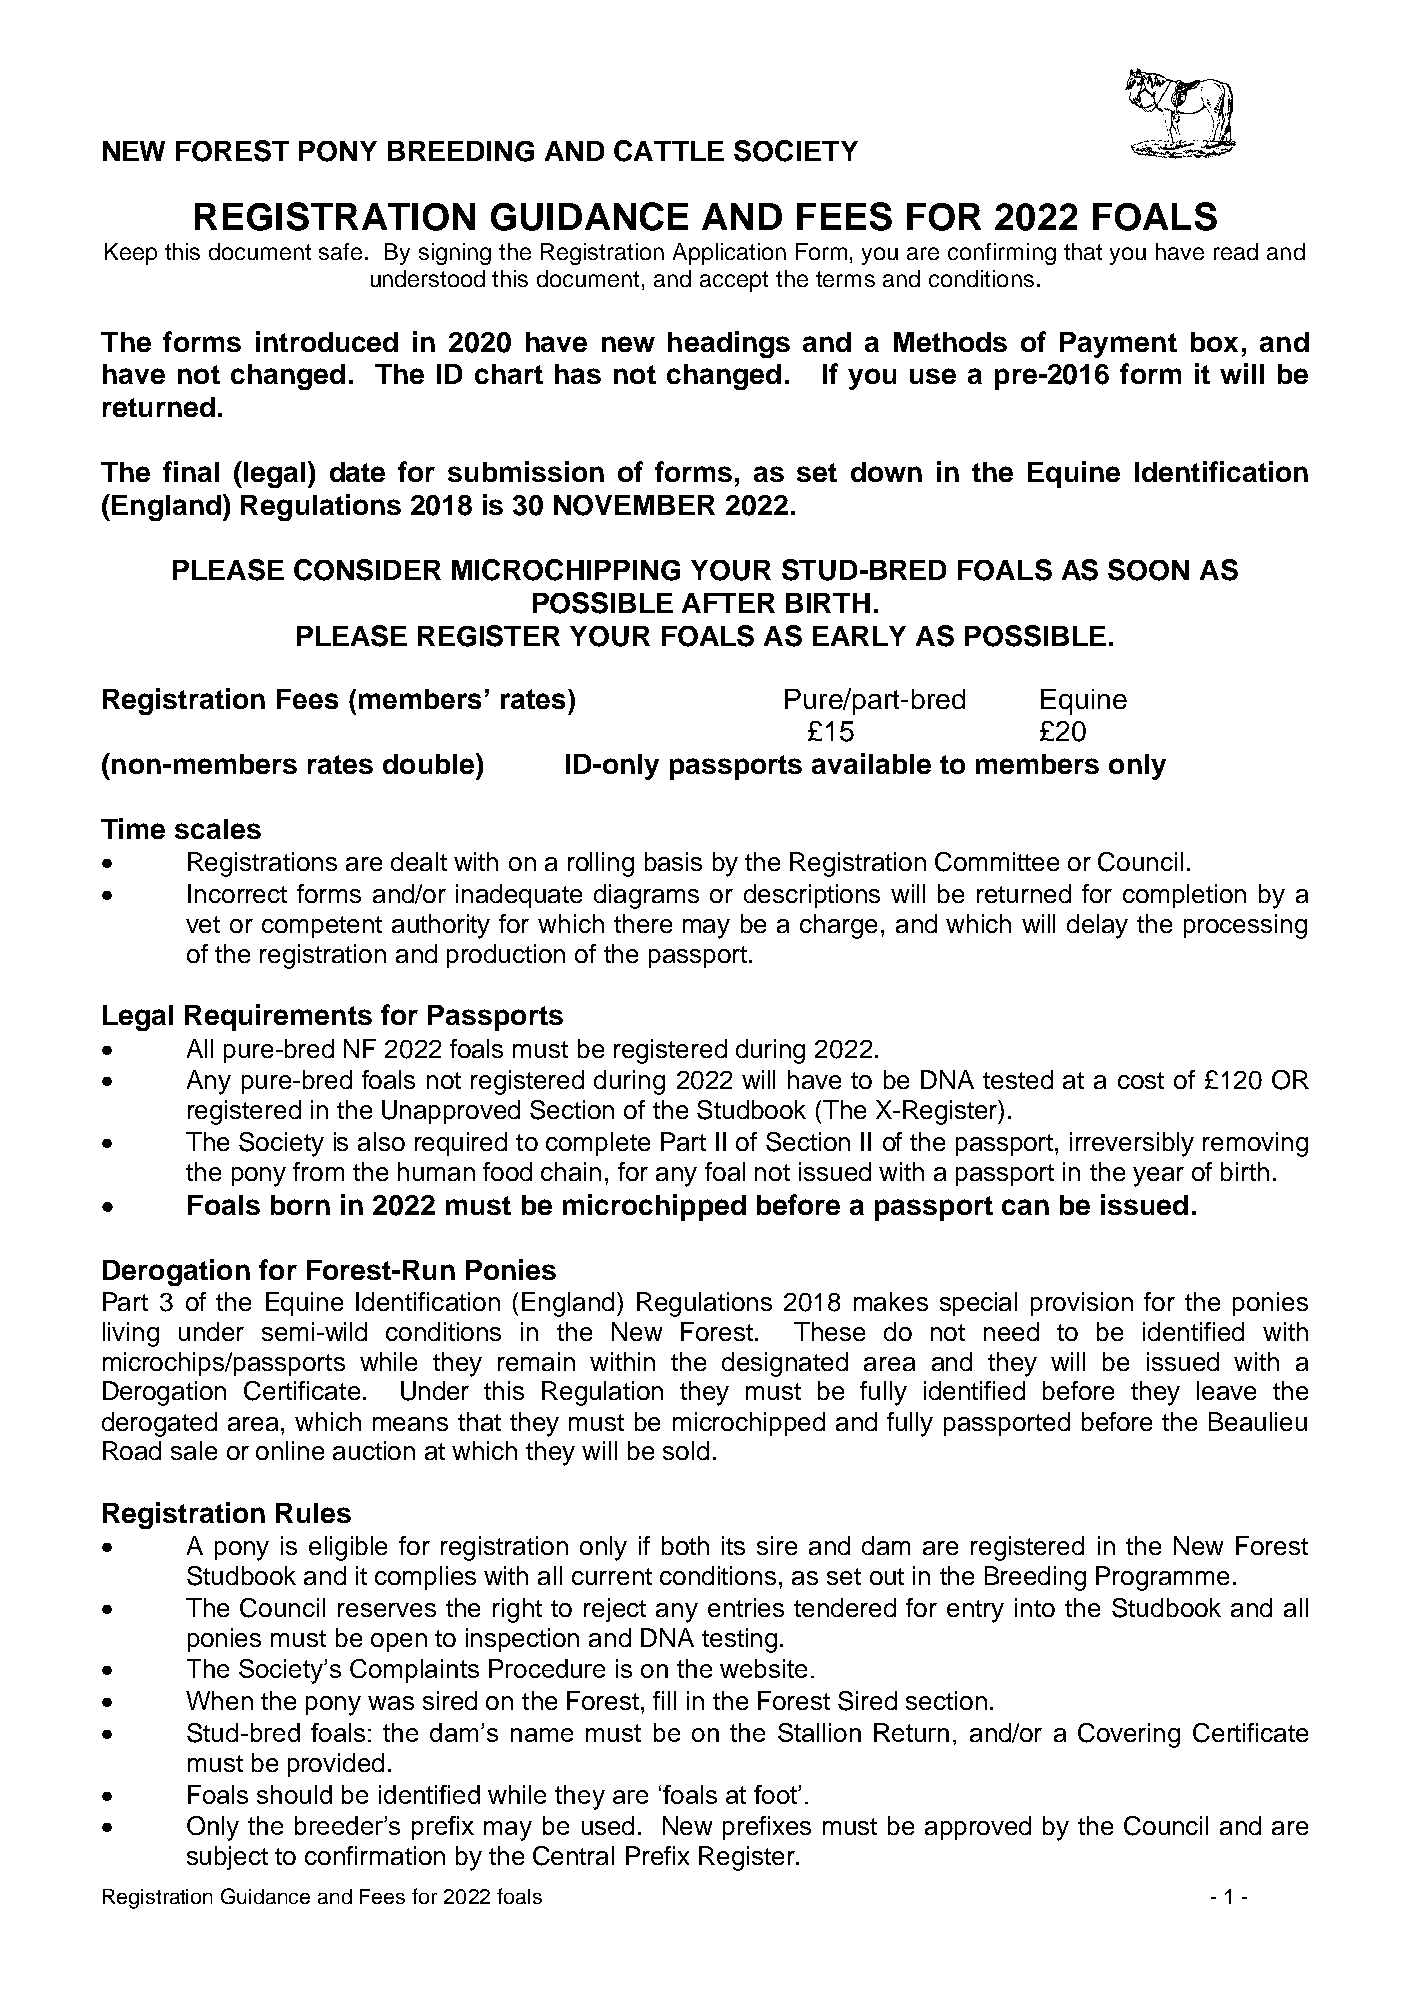 Image resolution: width=1410 pixels, height=1994 pixels. What do you see at coordinates (294, 1794) in the screenshot?
I see `should` at bounding box center [294, 1794].
